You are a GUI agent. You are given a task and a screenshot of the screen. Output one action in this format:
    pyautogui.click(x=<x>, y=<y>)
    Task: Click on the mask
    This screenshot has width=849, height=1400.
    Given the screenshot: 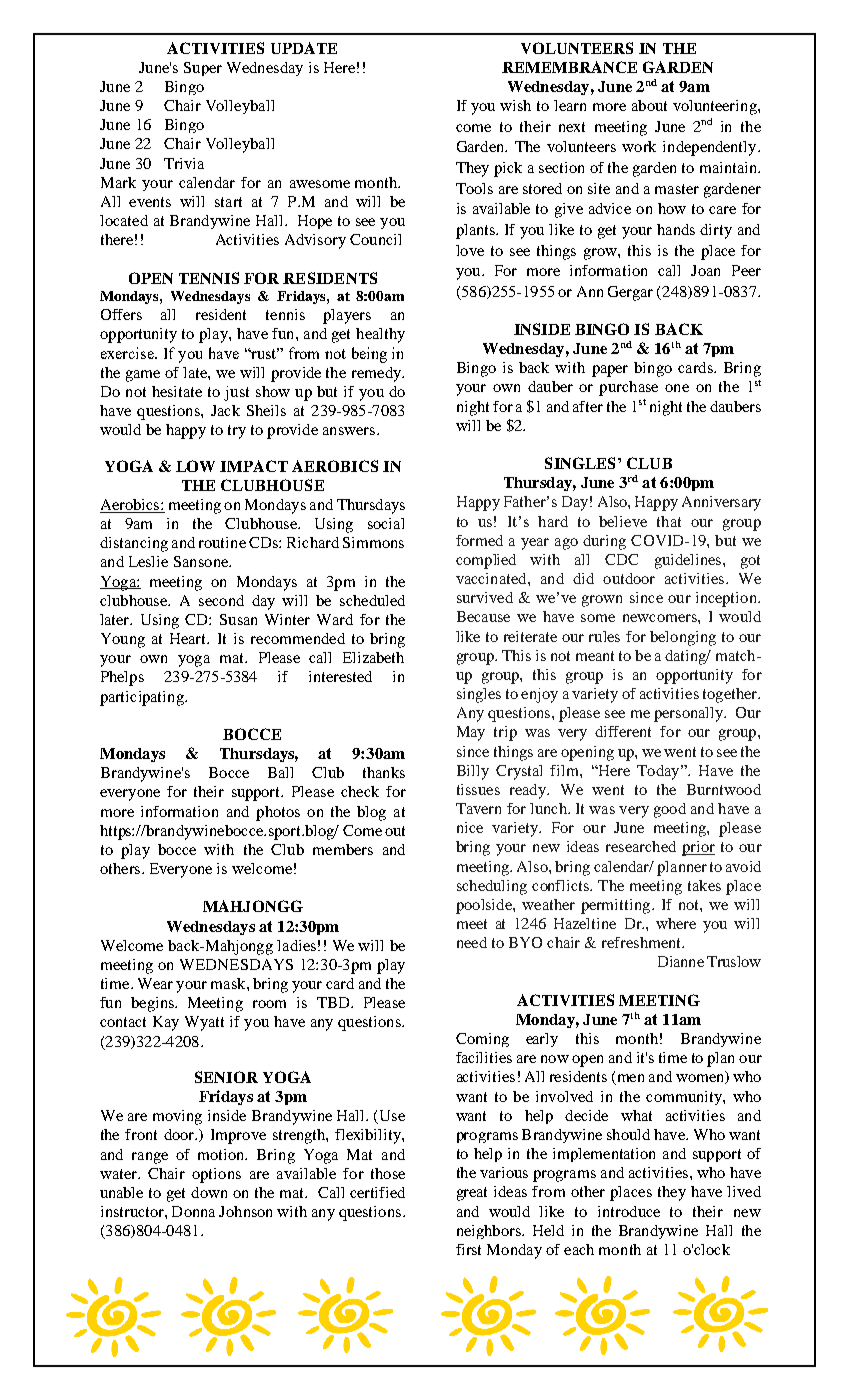 What is the action you would take?
    pyautogui.click(x=229, y=983)
